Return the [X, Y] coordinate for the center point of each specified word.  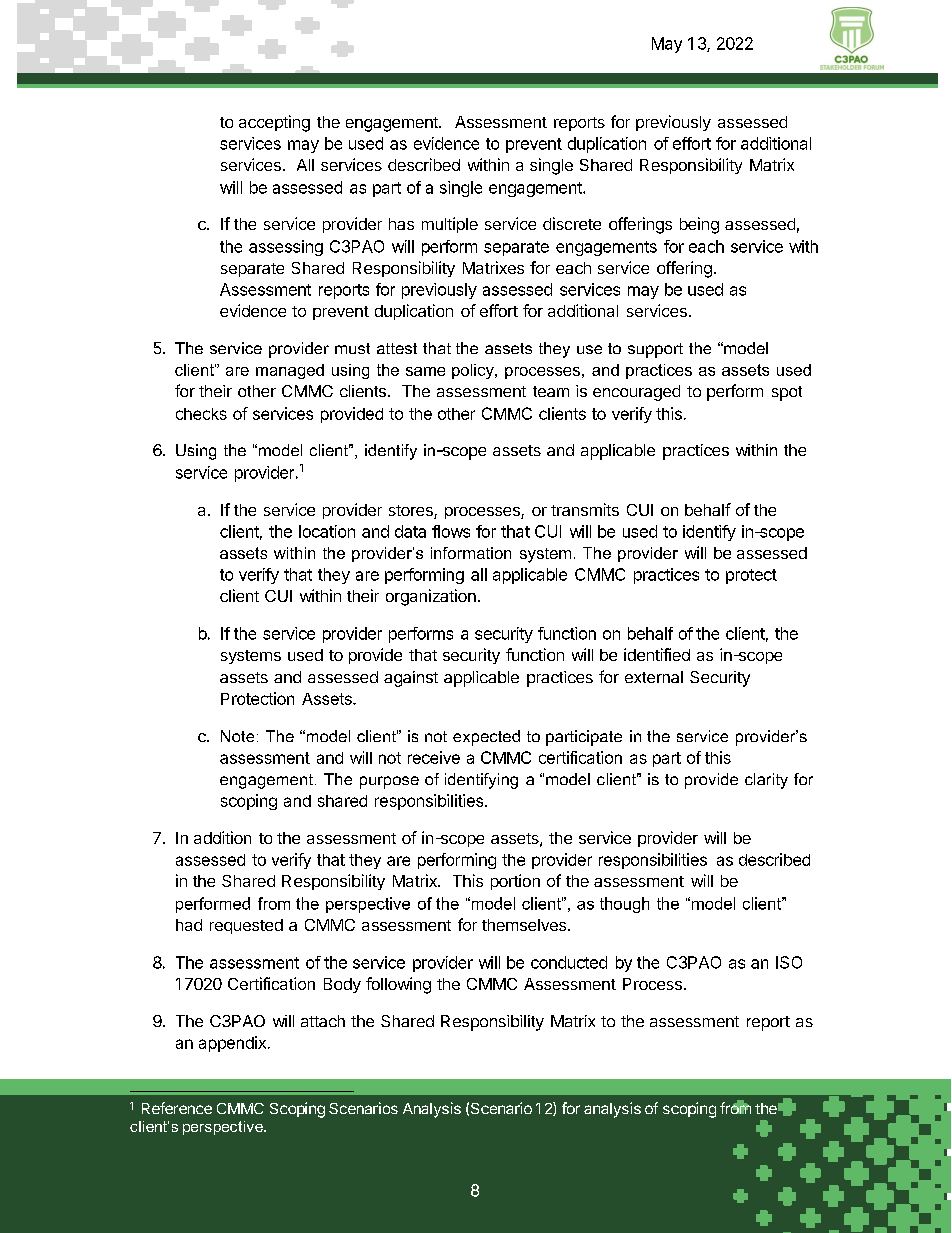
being [699, 225]
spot [787, 393]
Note [237, 736]
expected [486, 738]
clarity [766, 781]
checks [201, 414]
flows [451, 531]
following [398, 985]
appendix [232, 1044]
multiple [450, 225]
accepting [274, 123]
